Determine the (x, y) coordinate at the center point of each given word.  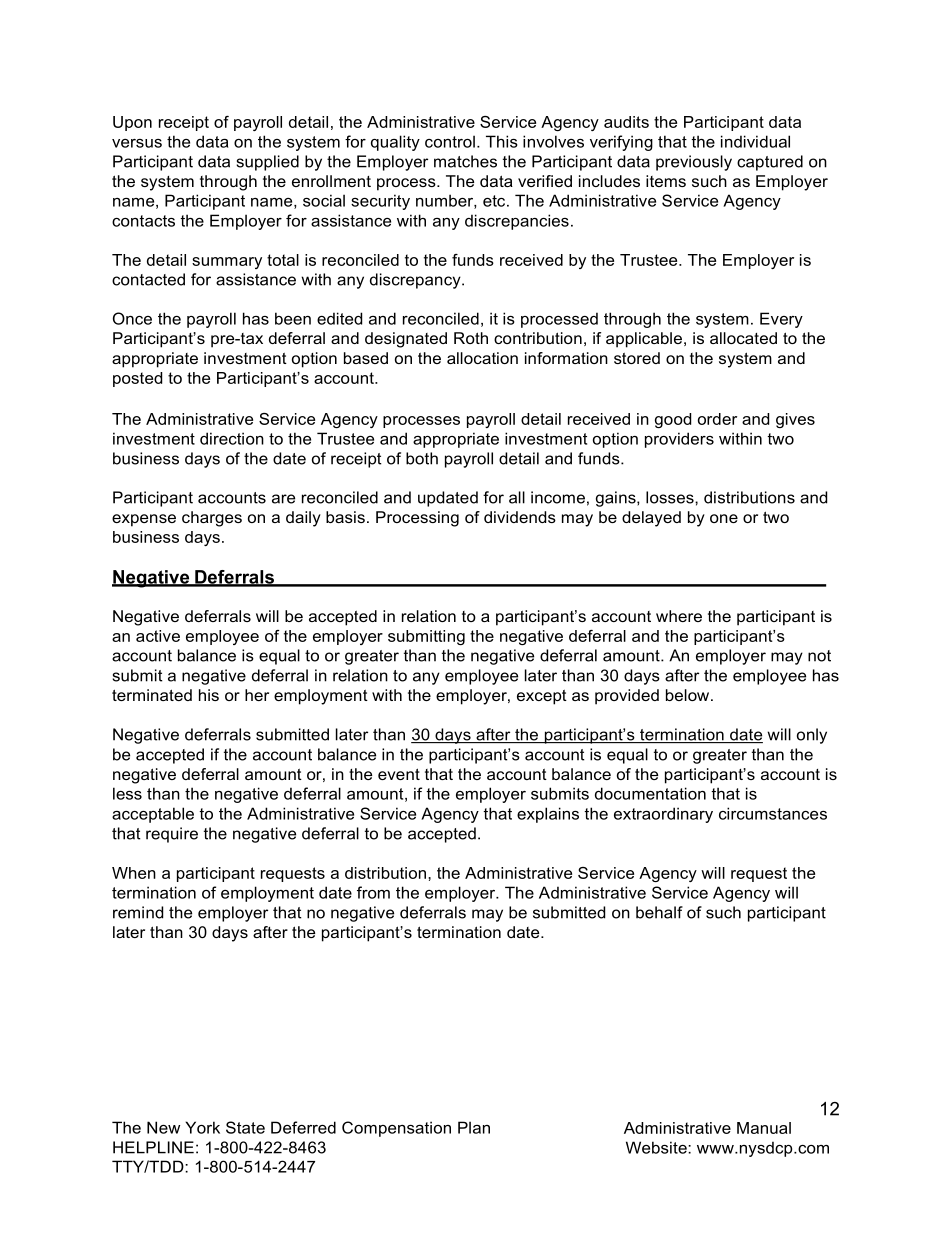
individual (755, 141)
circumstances (773, 813)
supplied (267, 163)
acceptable (153, 815)
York (202, 1127)
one (724, 518)
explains (548, 815)
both (422, 458)
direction (232, 438)
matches (465, 161)
